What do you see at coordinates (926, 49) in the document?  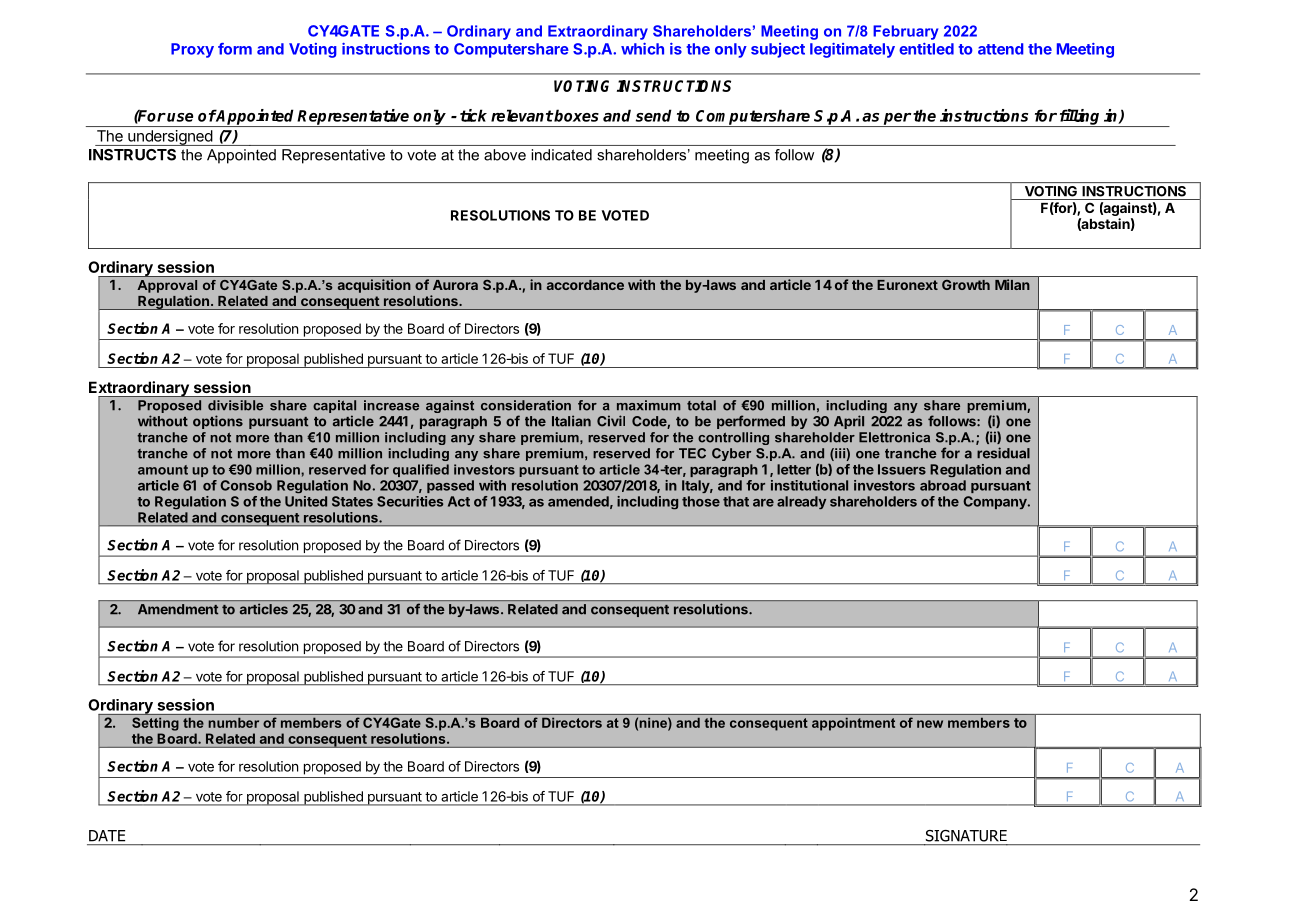 I see `entitled` at bounding box center [926, 49].
